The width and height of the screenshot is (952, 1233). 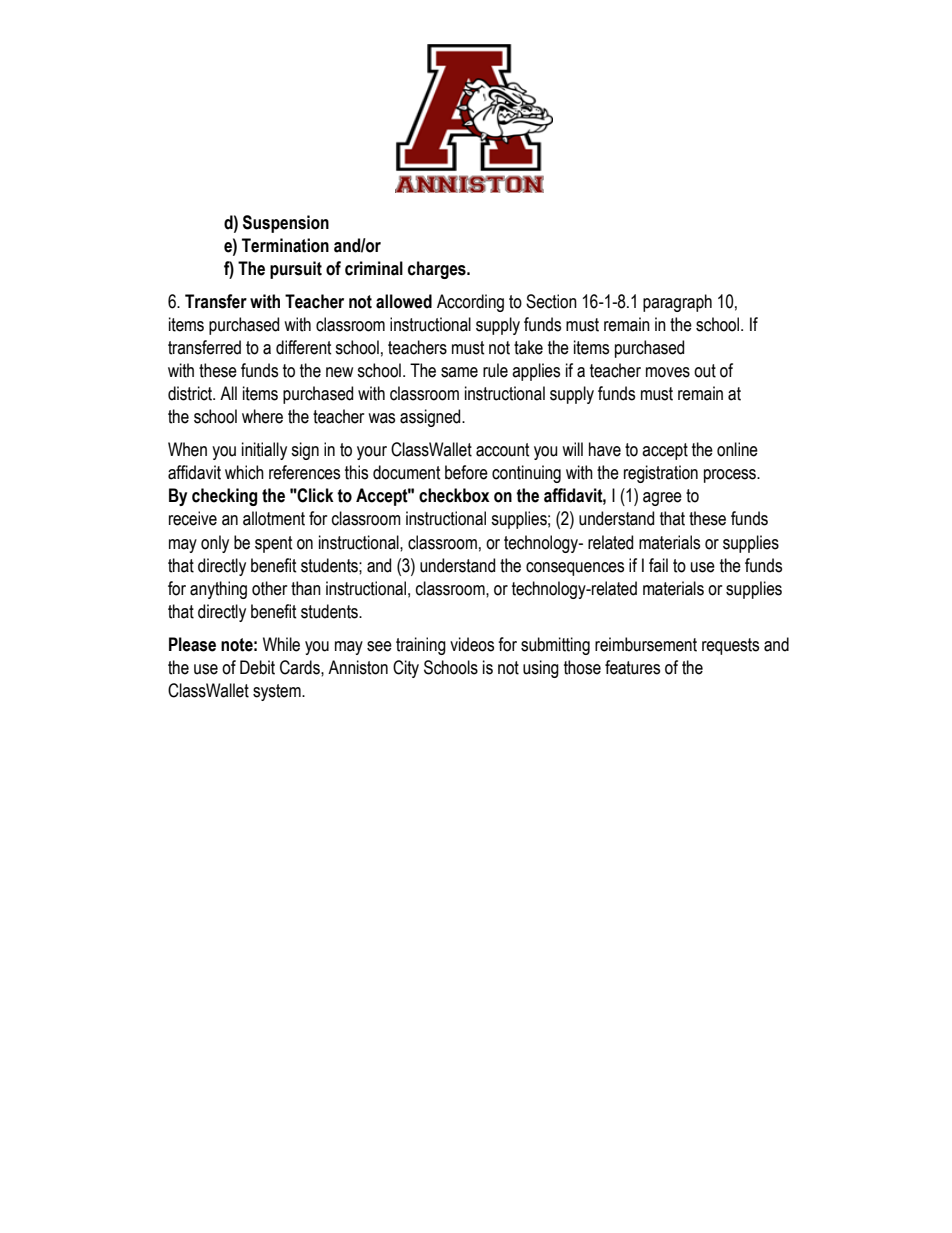 I want to click on paragraph, so click(x=677, y=303).
